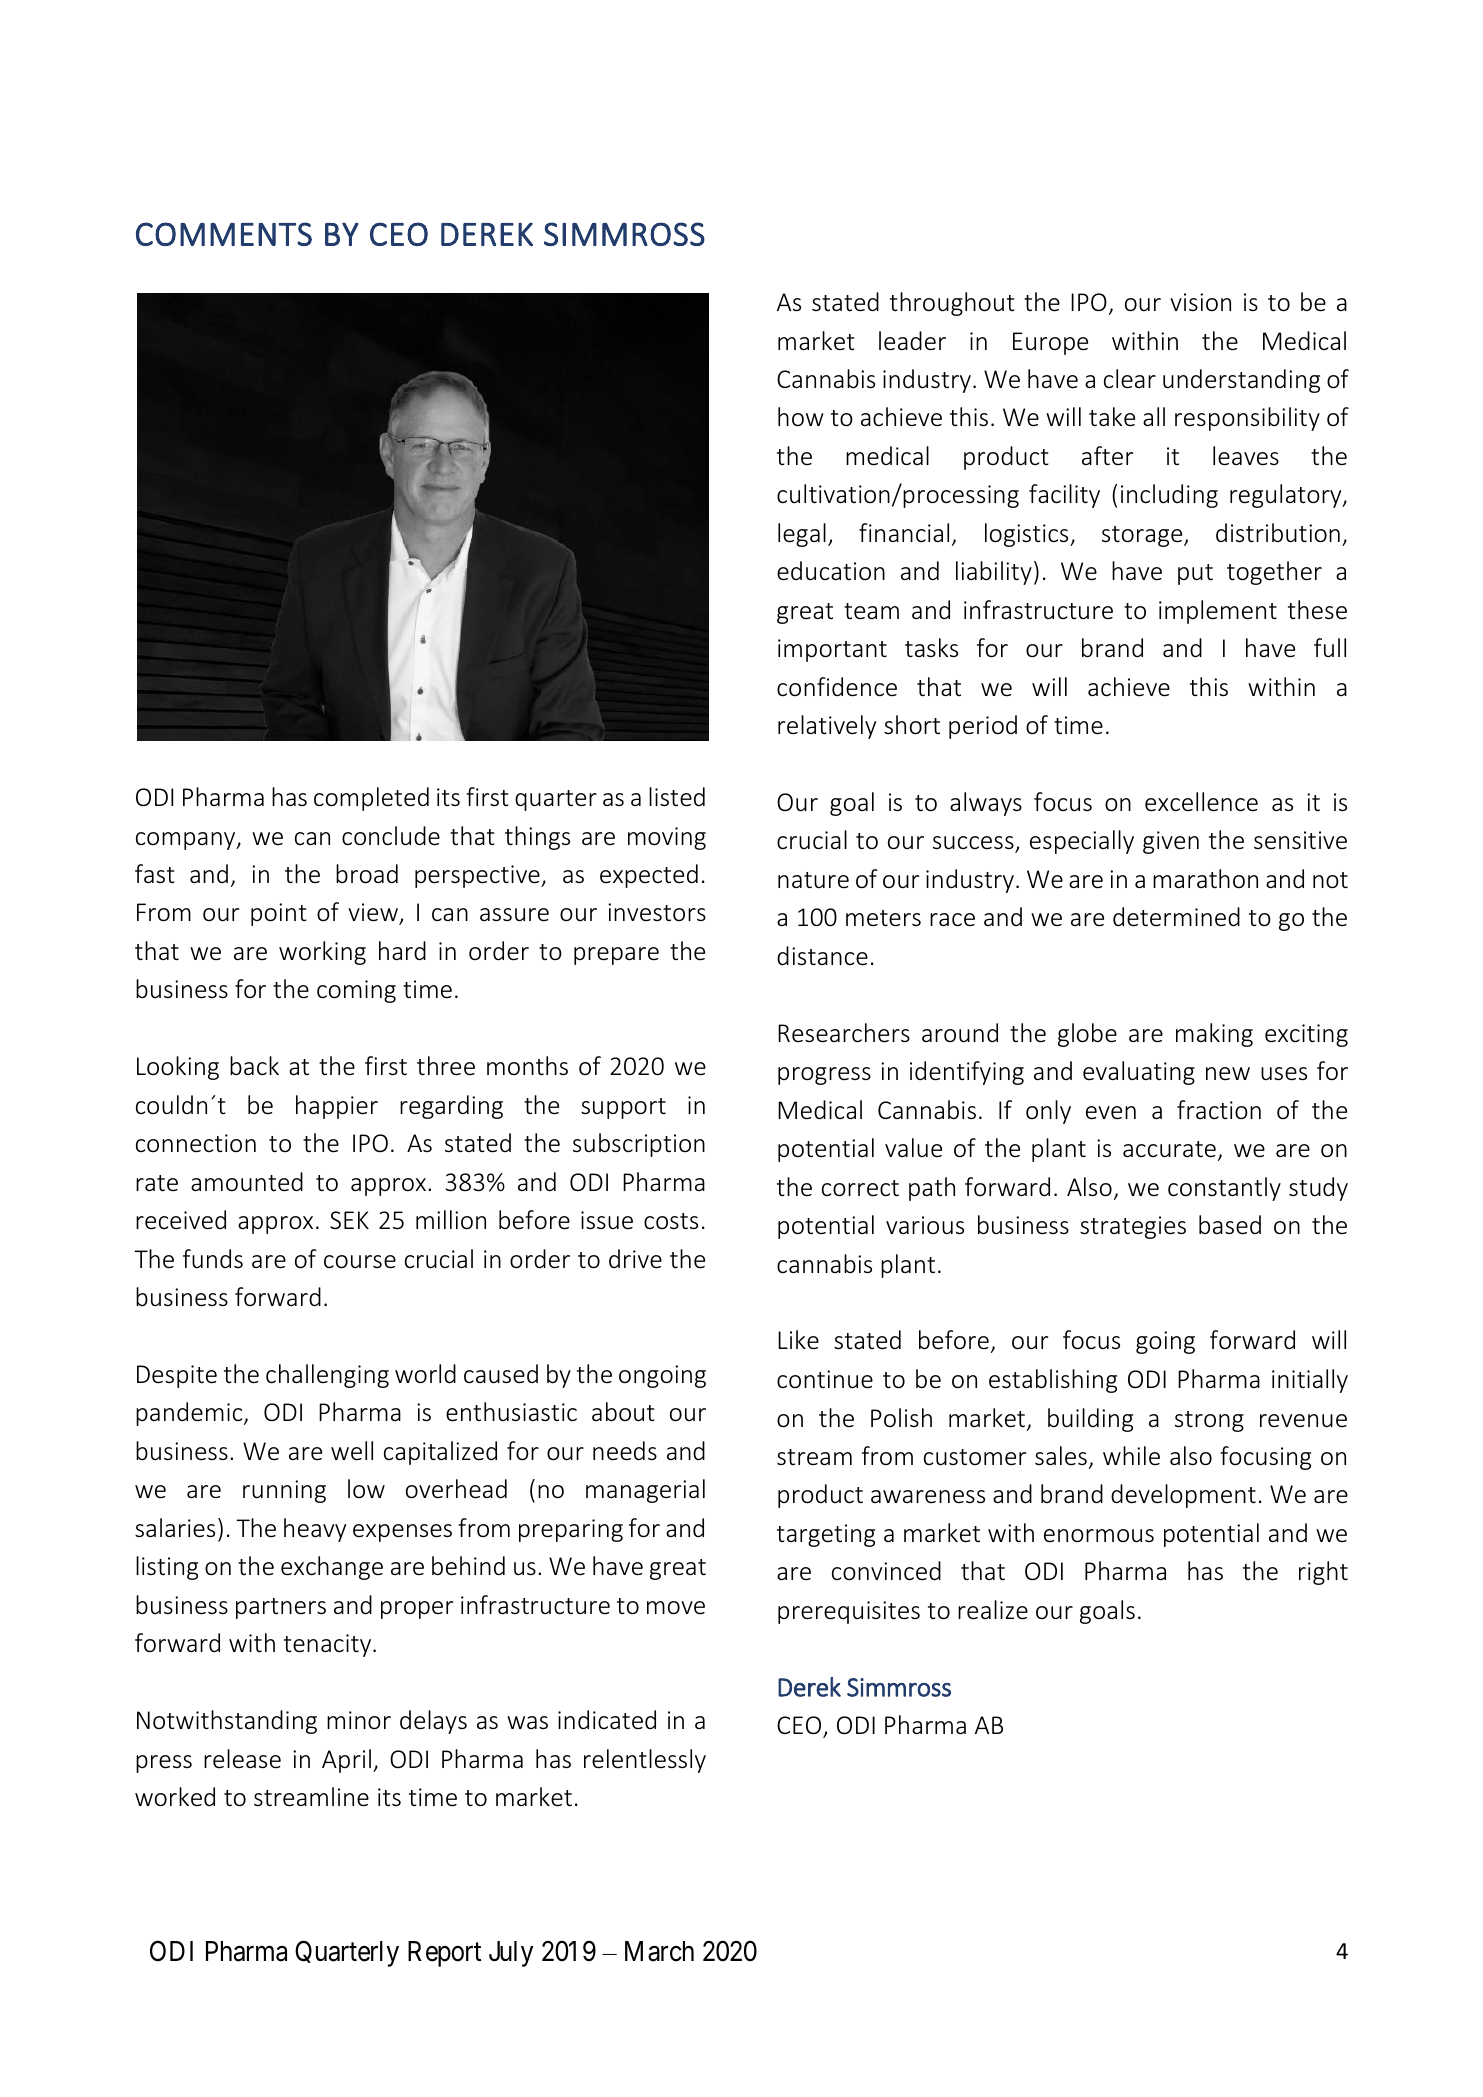 Image resolution: width=1483 pixels, height=2097 pixels. Describe the element at coordinates (337, 1107) in the screenshot. I see `happier` at that location.
